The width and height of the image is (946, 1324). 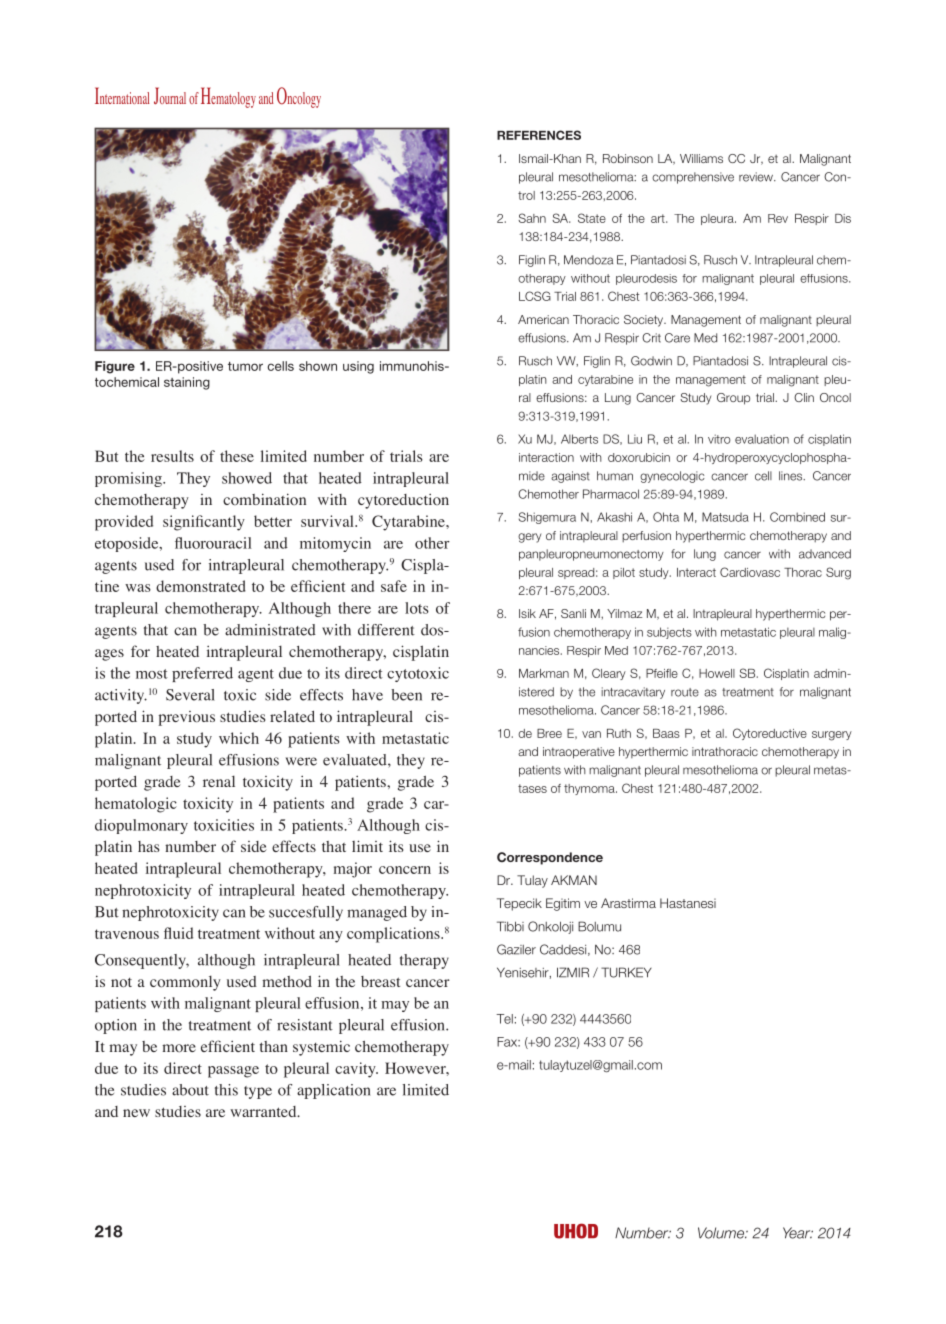 I want to click on review, so click(x=757, y=177).
